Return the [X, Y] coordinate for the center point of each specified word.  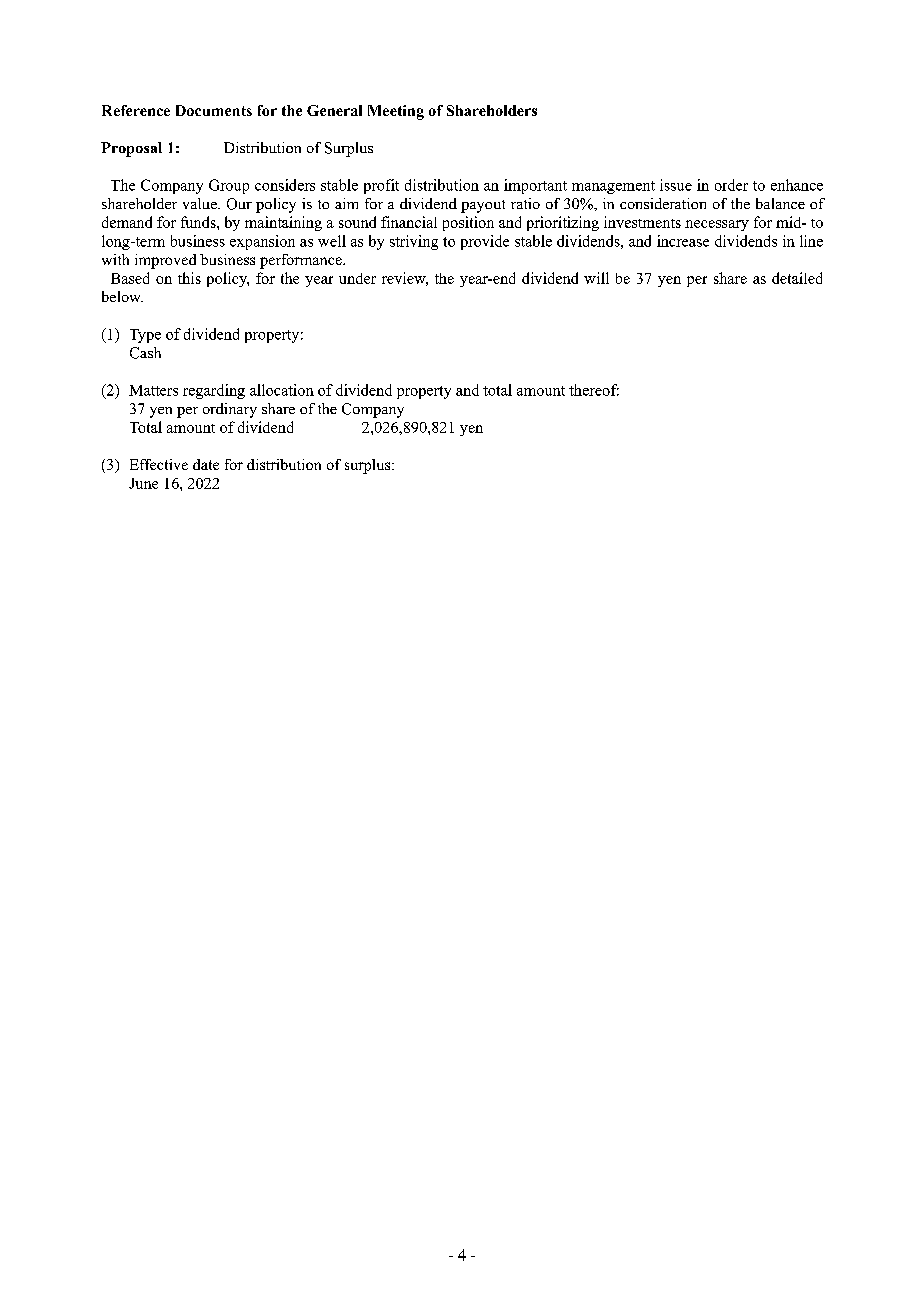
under [357, 278]
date [206, 464]
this [189, 278]
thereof [594, 390]
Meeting [396, 112]
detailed [797, 278]
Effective [159, 464]
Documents [214, 110]
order [731, 185]
